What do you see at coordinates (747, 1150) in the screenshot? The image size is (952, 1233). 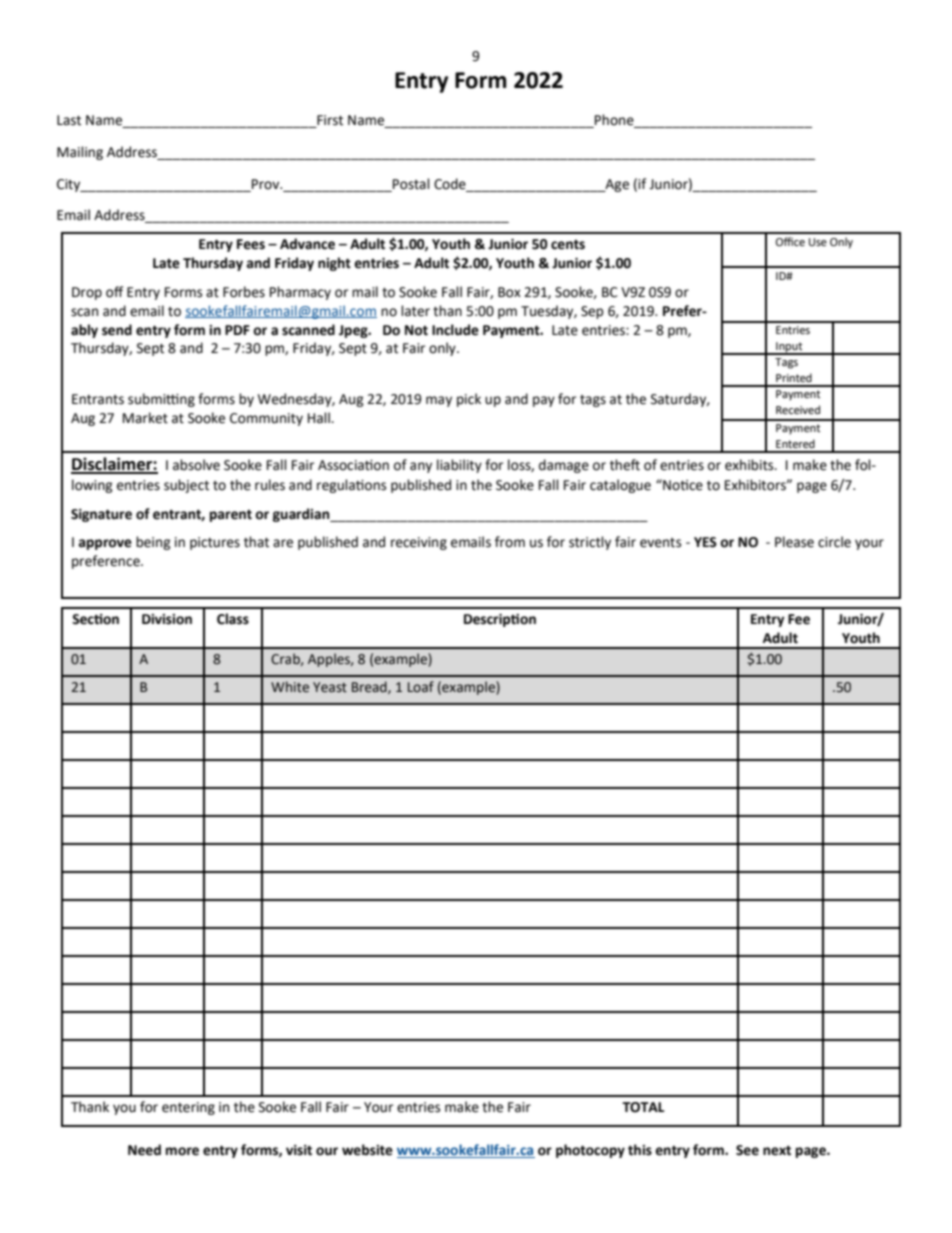 I see `See` at bounding box center [747, 1150].
